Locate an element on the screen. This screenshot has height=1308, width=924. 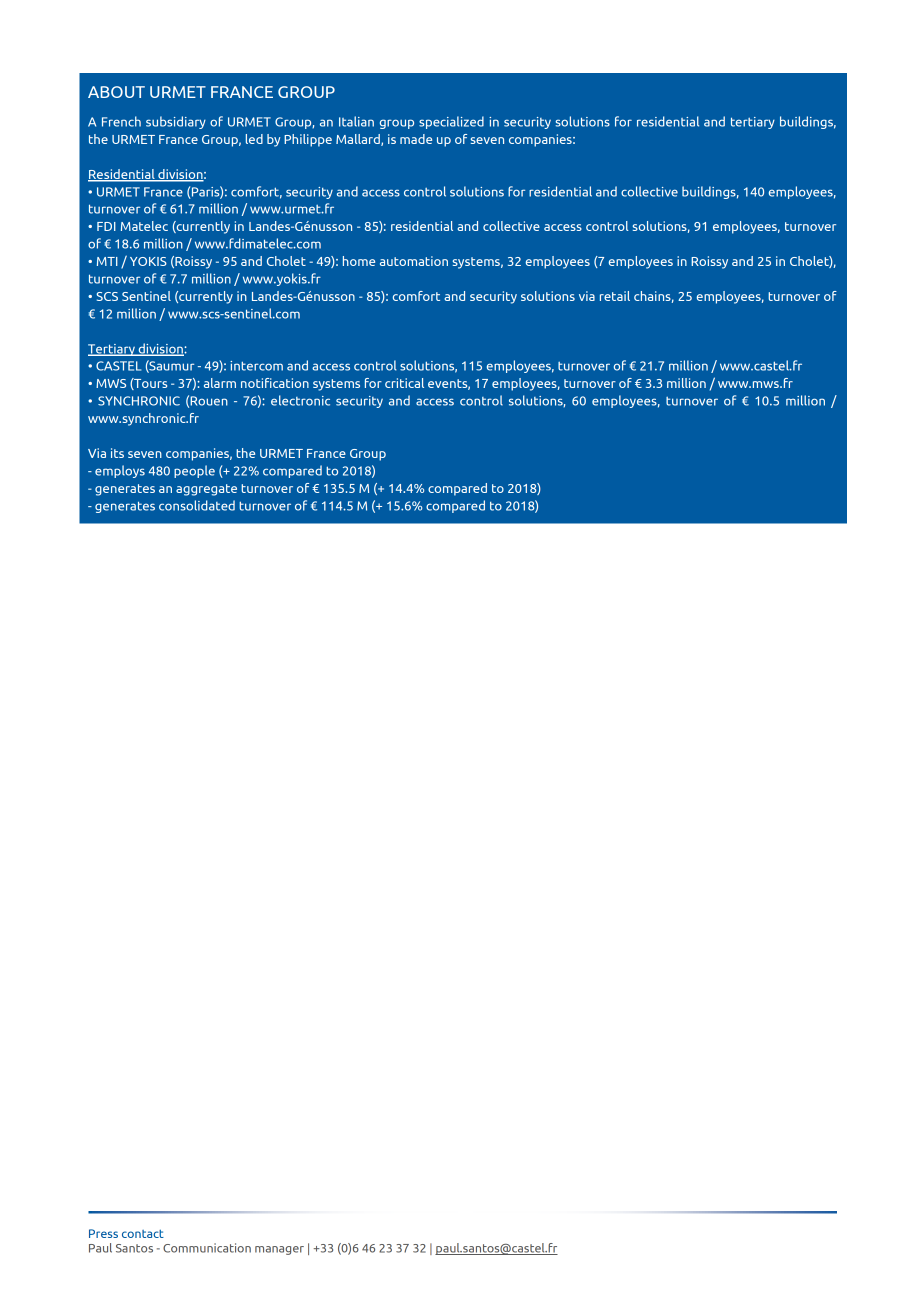
critical is located at coordinates (404, 383).
